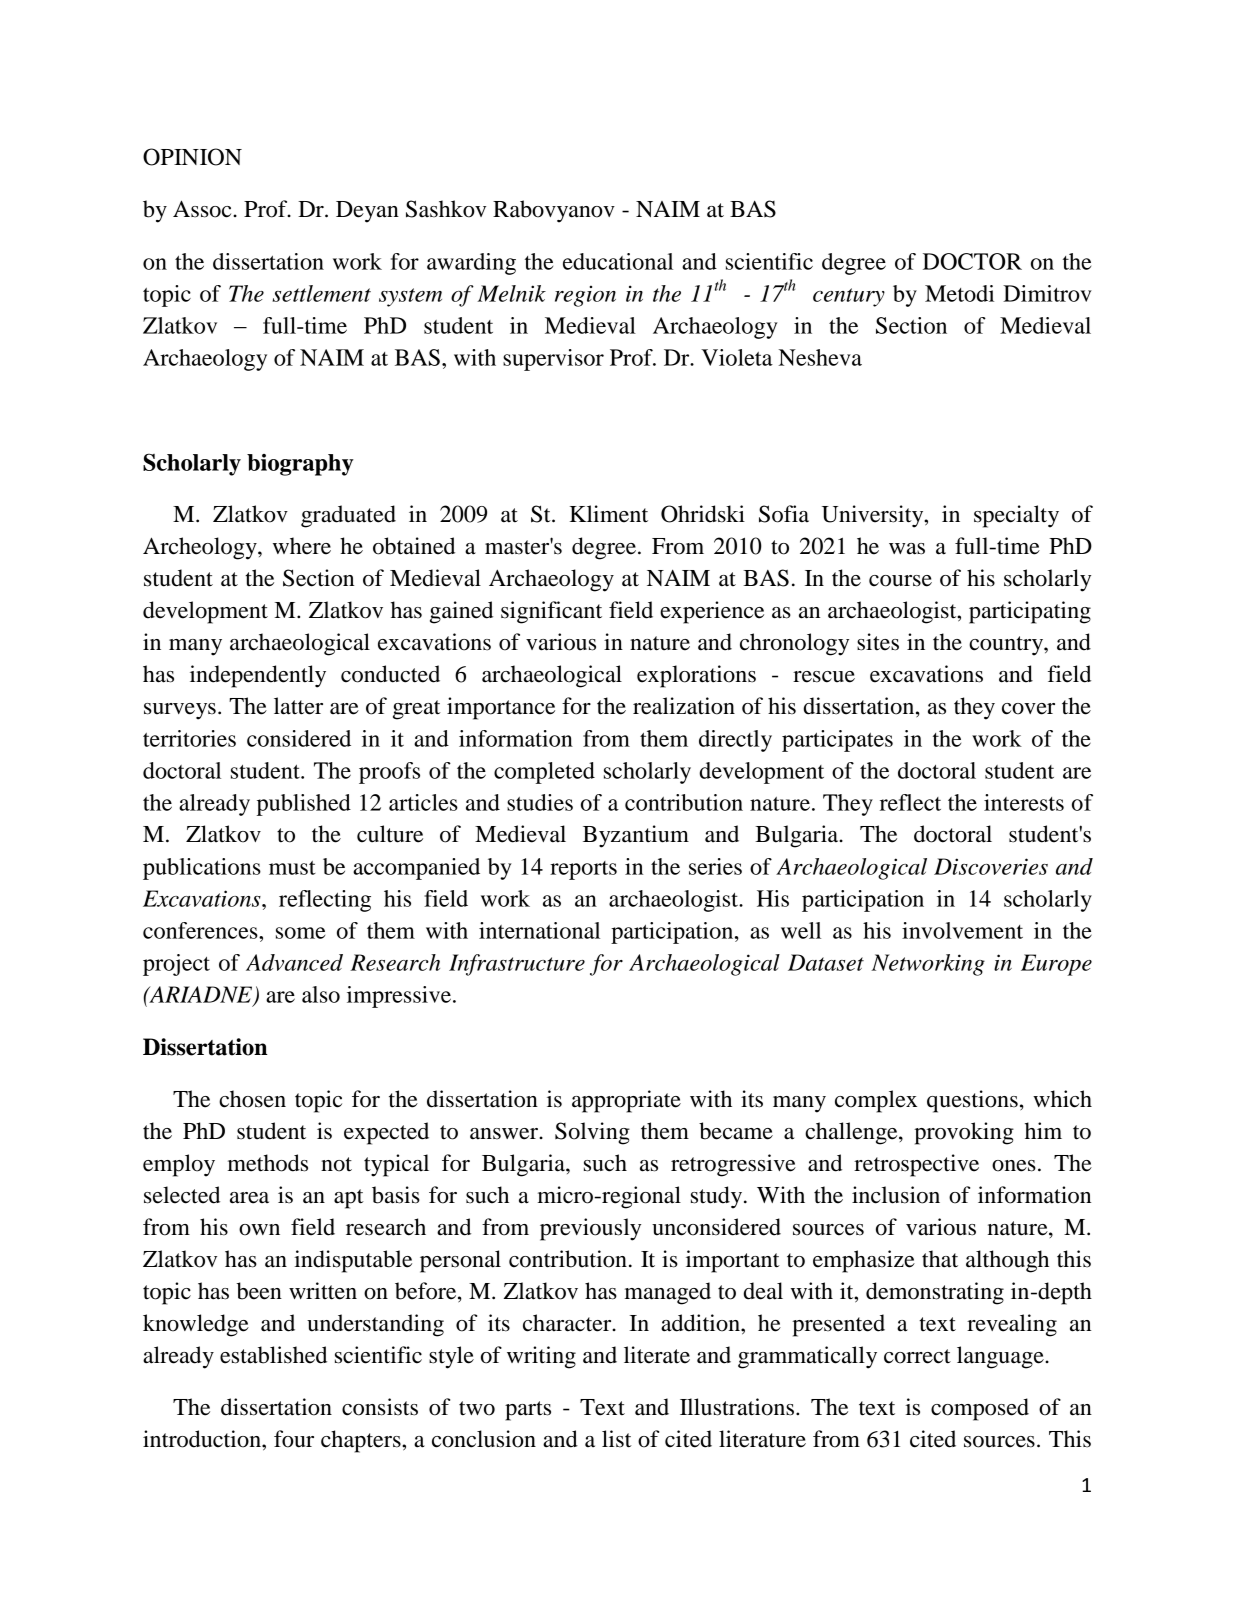  What do you see at coordinates (1047, 293) in the document?
I see `Dimitrov` at bounding box center [1047, 293].
